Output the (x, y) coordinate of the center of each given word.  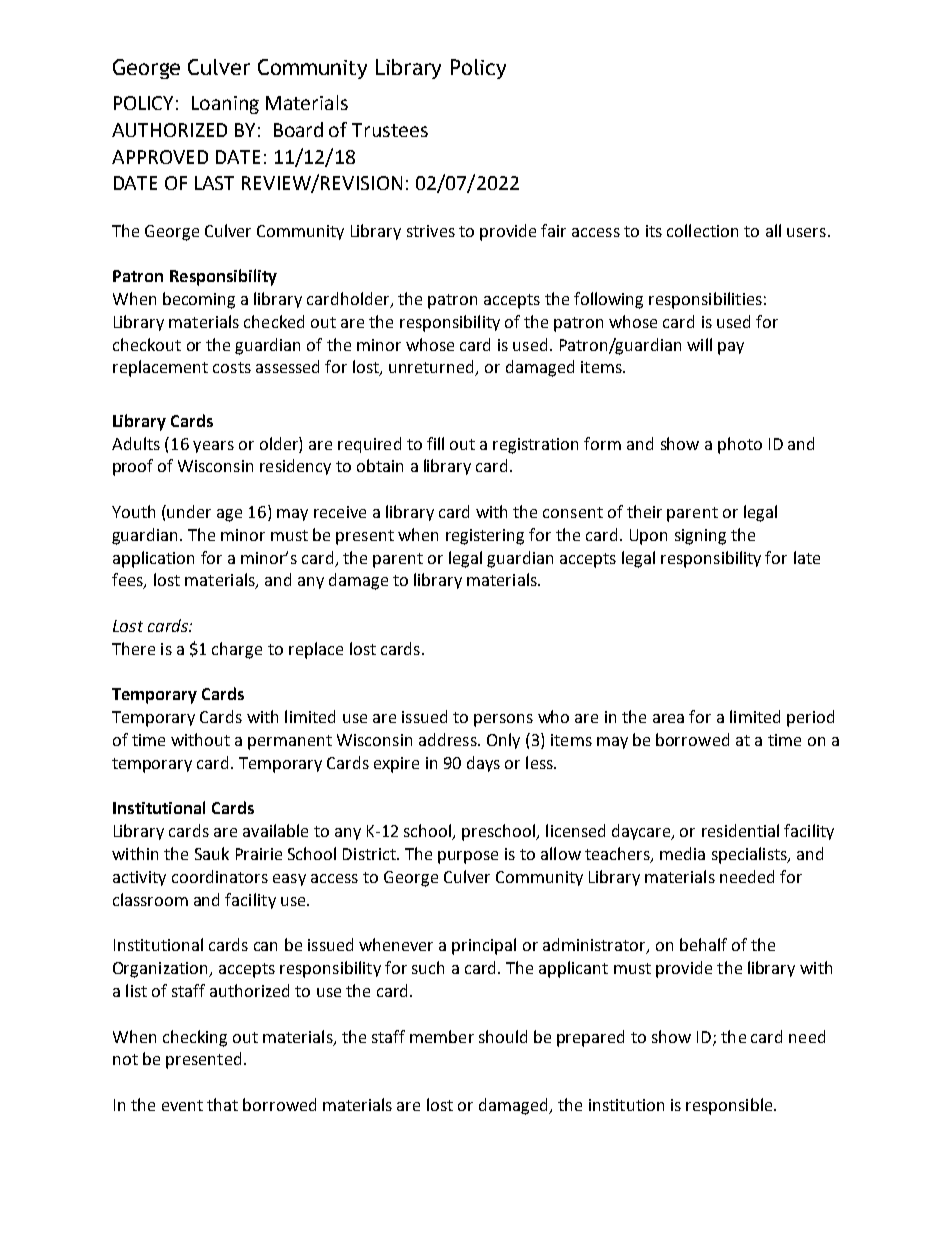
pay (731, 348)
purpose (468, 857)
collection (702, 230)
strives (431, 231)
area (668, 718)
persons (503, 720)
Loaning (225, 105)
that (222, 1104)
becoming (199, 300)
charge (237, 650)
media (682, 853)
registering (485, 537)
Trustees (390, 130)
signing (700, 537)
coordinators (220, 876)
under (189, 511)
